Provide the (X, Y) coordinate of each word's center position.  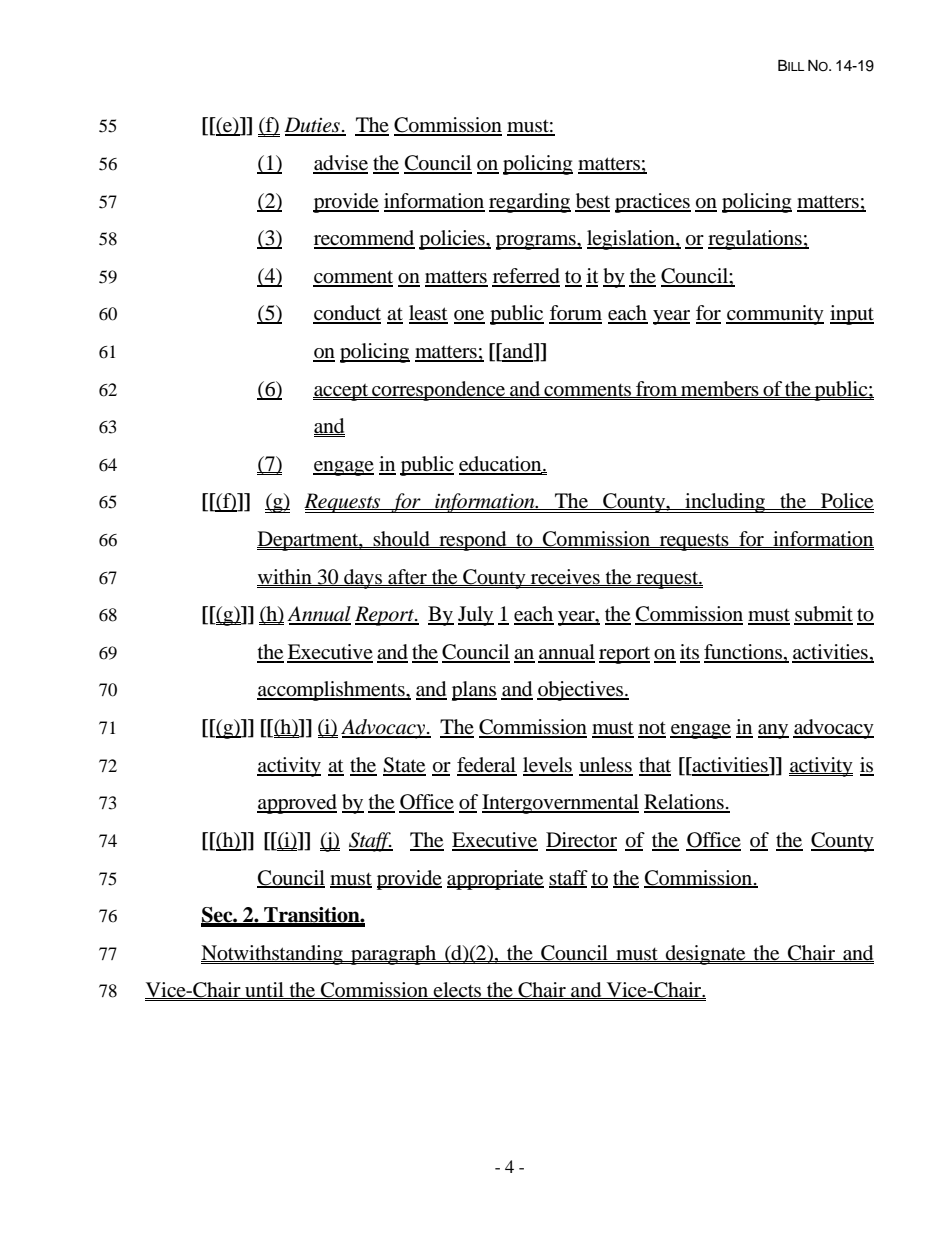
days (363, 579)
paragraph (394, 955)
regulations (756, 240)
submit (823, 615)
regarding (530, 203)
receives (565, 577)
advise (340, 164)
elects (458, 990)
